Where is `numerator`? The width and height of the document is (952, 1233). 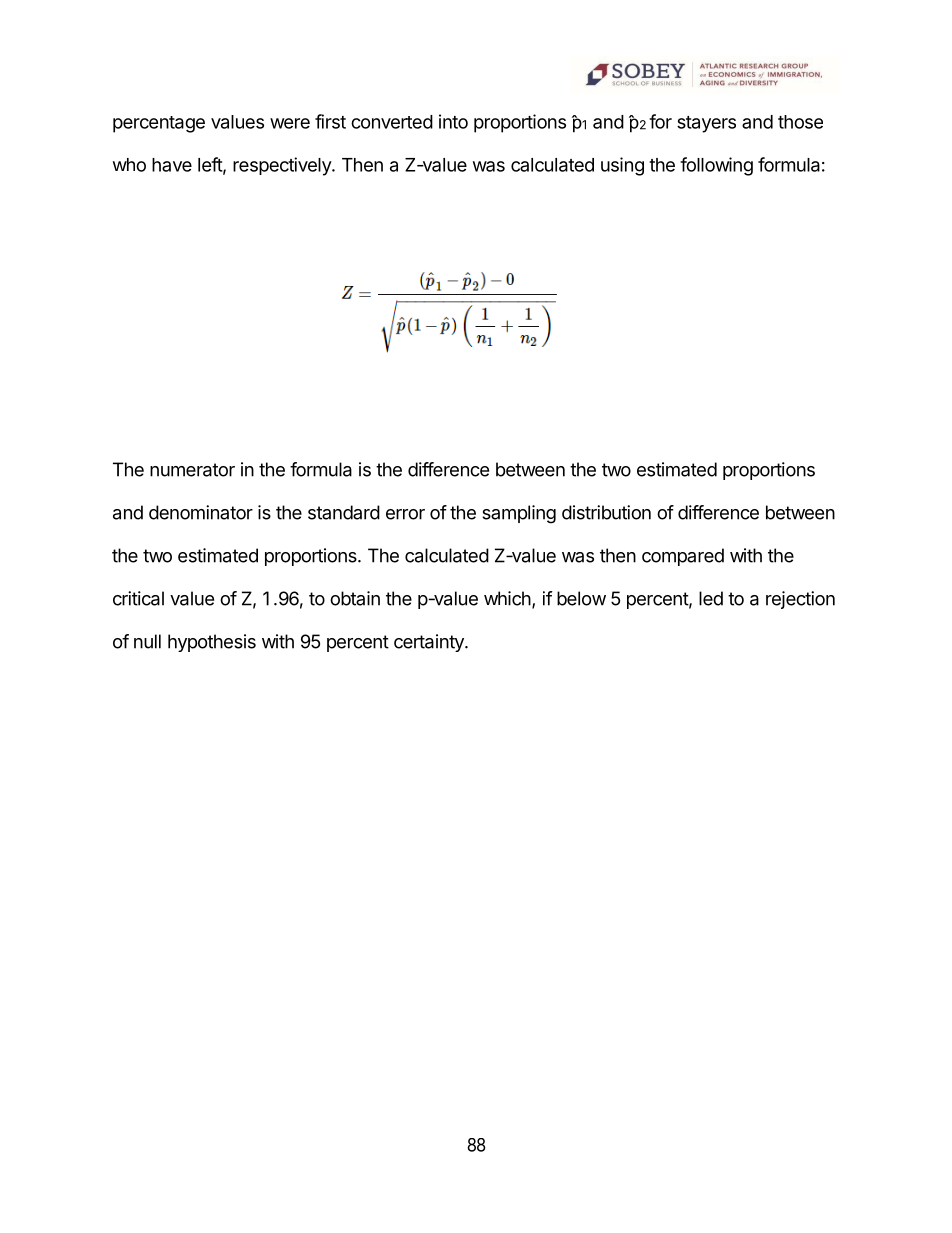 numerator is located at coordinates (192, 470).
